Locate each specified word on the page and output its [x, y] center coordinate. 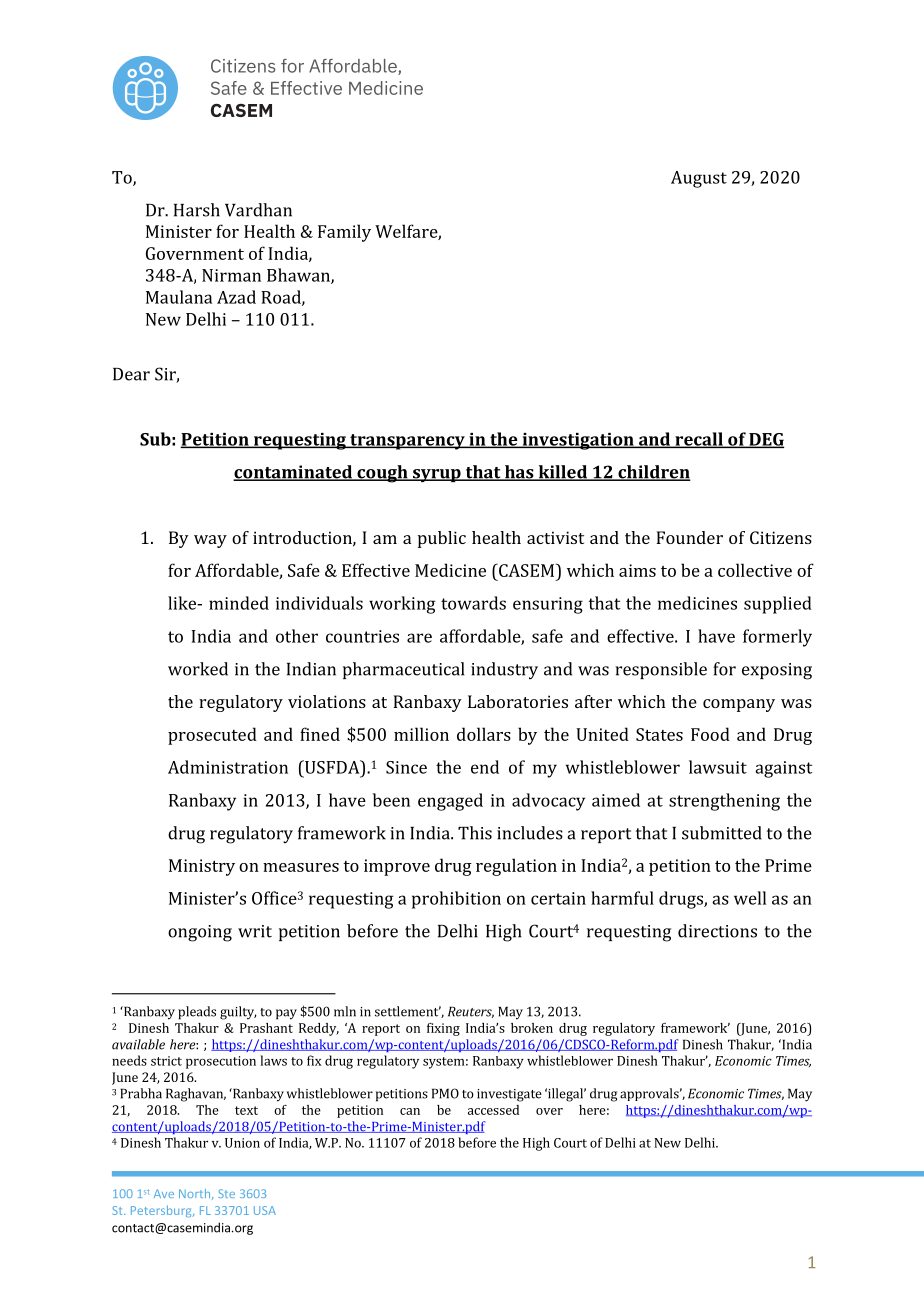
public [442, 539]
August [699, 179]
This [475, 833]
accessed [493, 1110]
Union [242, 1143]
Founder [689, 537]
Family [344, 233]
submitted [722, 833]
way [210, 541]
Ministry [202, 867]
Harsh [197, 210]
